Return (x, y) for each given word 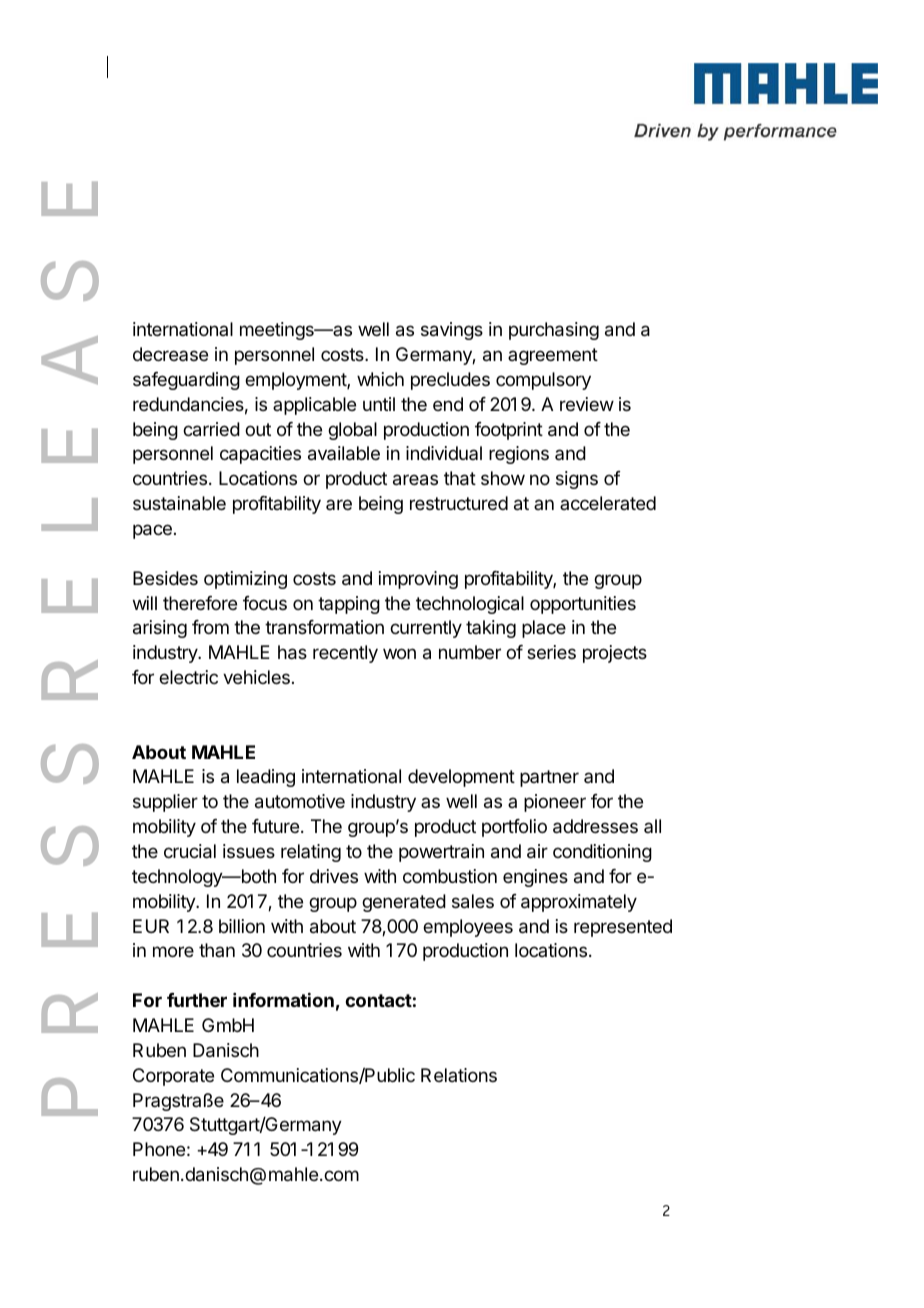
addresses (595, 826)
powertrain (441, 853)
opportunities (583, 605)
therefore (200, 603)
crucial (190, 851)
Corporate (173, 1077)
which (380, 379)
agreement (553, 356)
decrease (170, 354)
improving (418, 580)
